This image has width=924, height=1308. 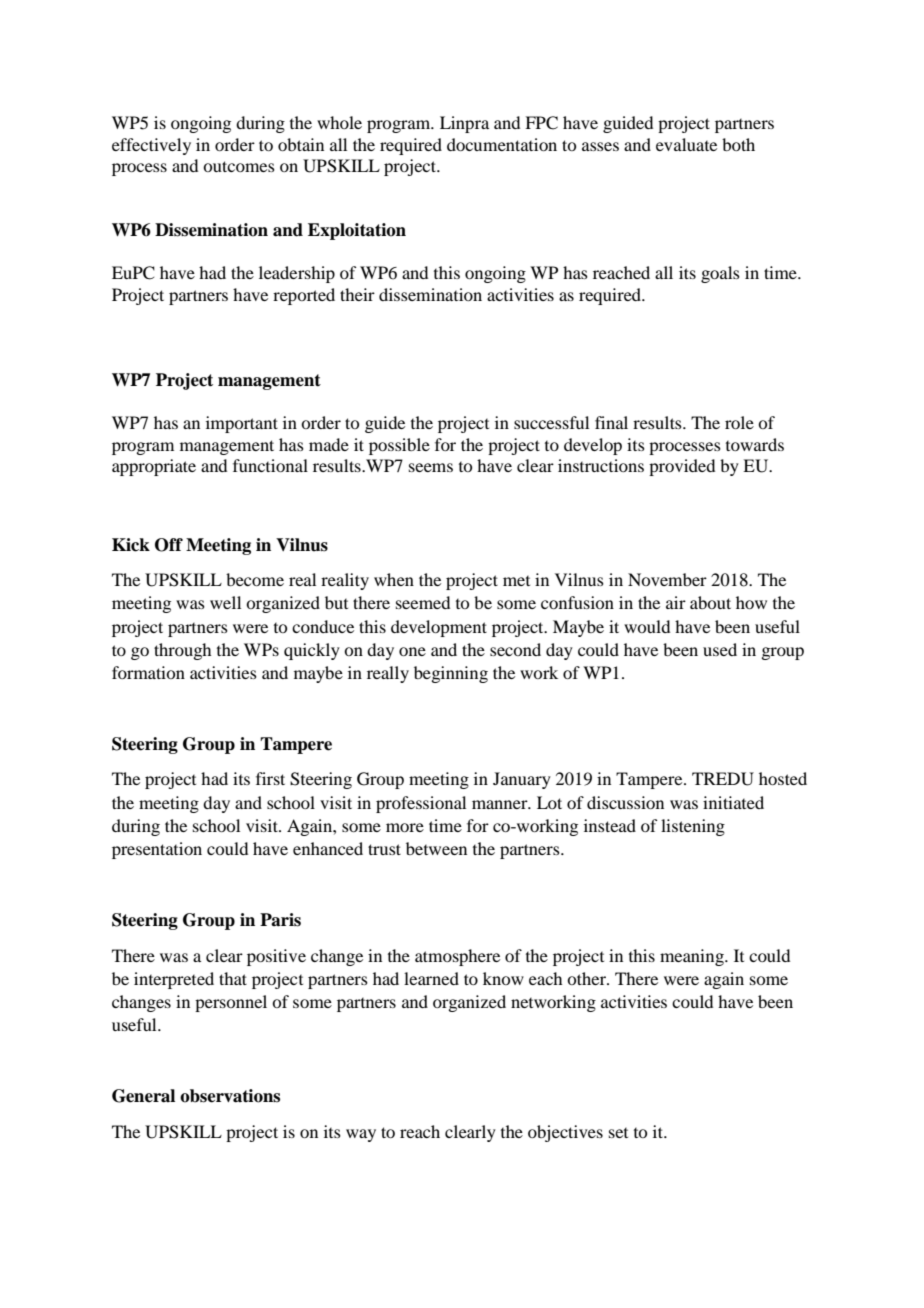 What do you see at coordinates (361, 1135) in the image?
I see `way` at bounding box center [361, 1135].
